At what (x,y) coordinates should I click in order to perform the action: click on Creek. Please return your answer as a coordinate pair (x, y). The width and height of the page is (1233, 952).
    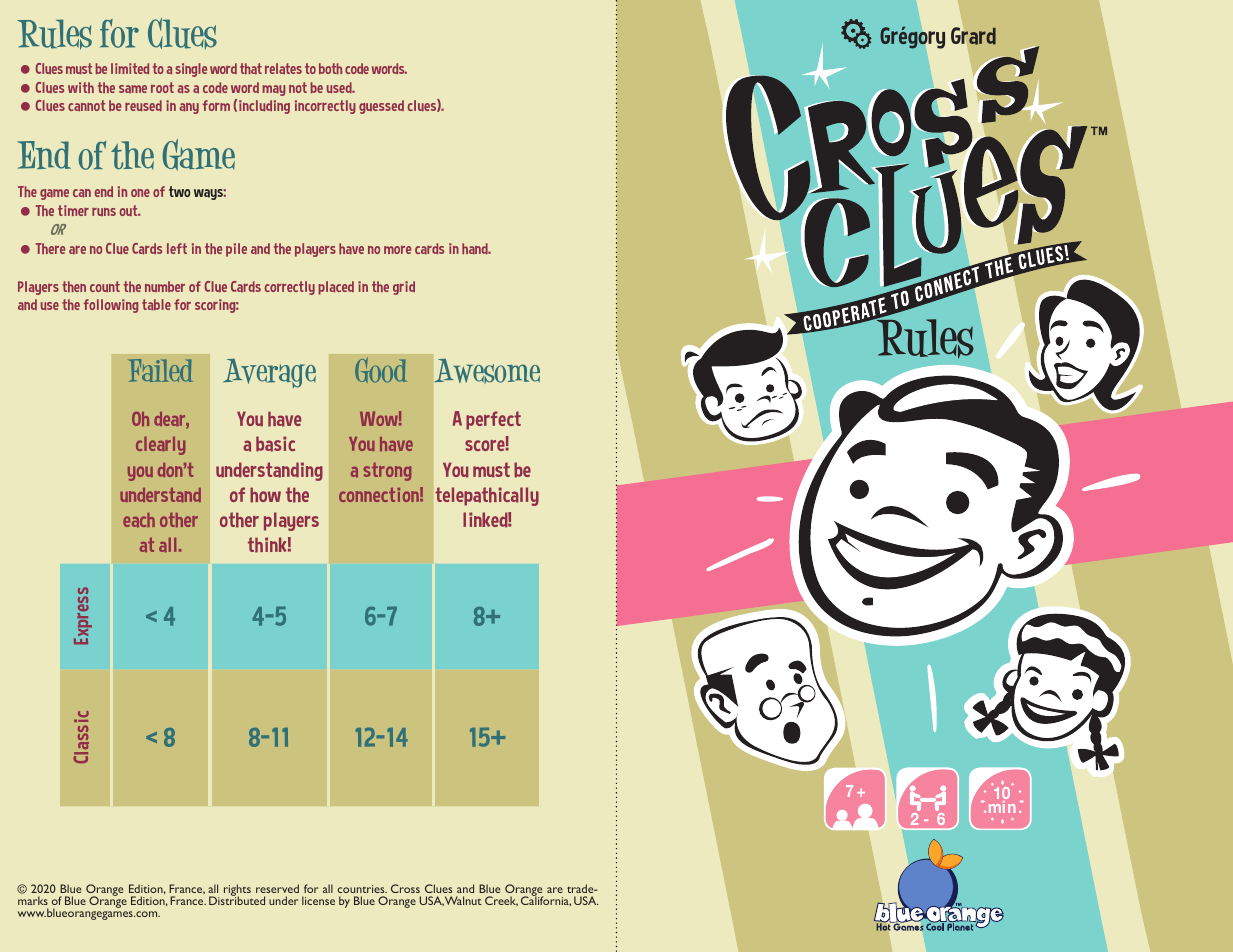
    Looking at the image, I should click on (501, 901).
